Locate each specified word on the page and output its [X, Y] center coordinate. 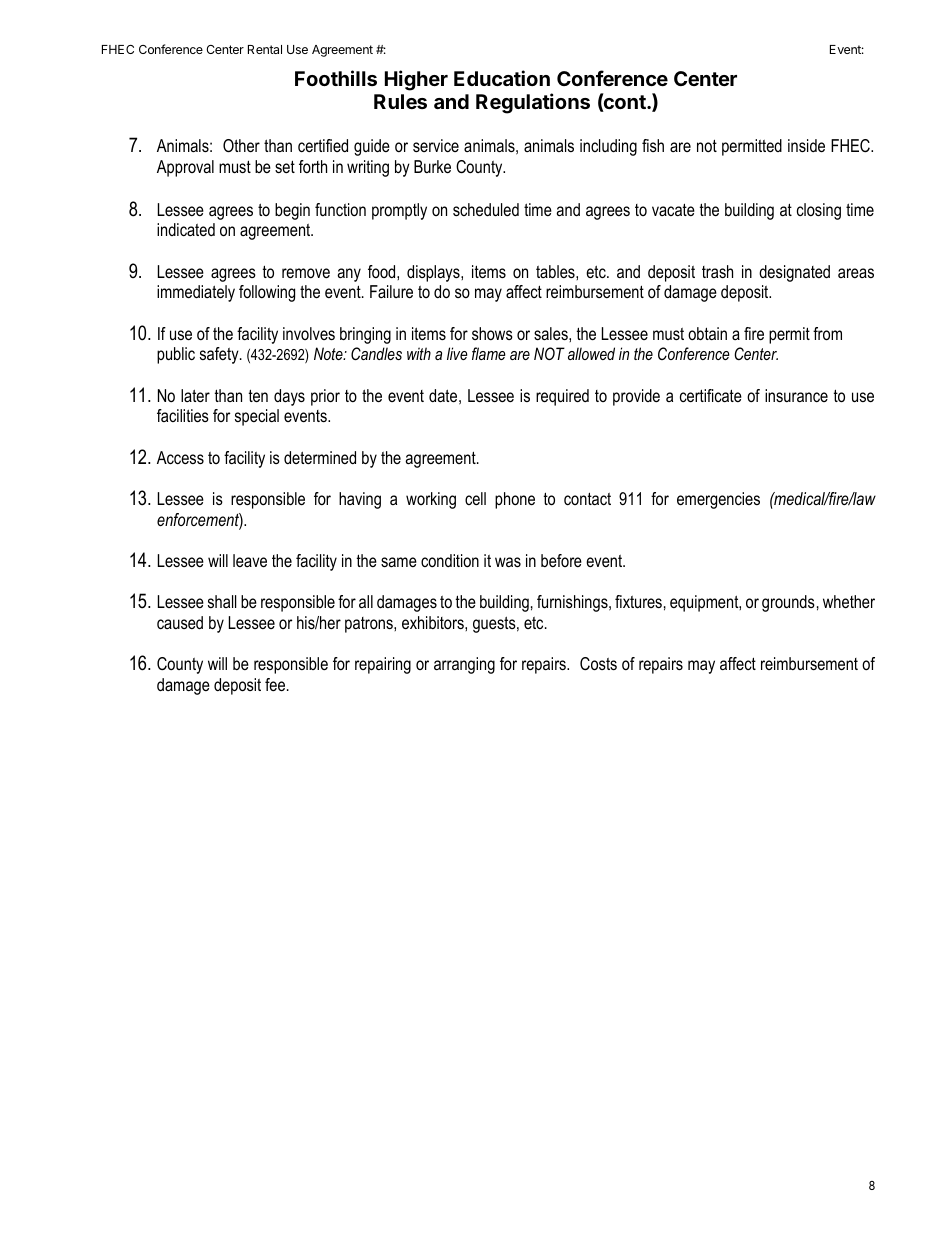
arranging [464, 665]
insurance [796, 395]
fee [276, 684]
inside [806, 145]
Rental [265, 49]
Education [502, 78]
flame [489, 353]
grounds [788, 603]
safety [220, 355]
